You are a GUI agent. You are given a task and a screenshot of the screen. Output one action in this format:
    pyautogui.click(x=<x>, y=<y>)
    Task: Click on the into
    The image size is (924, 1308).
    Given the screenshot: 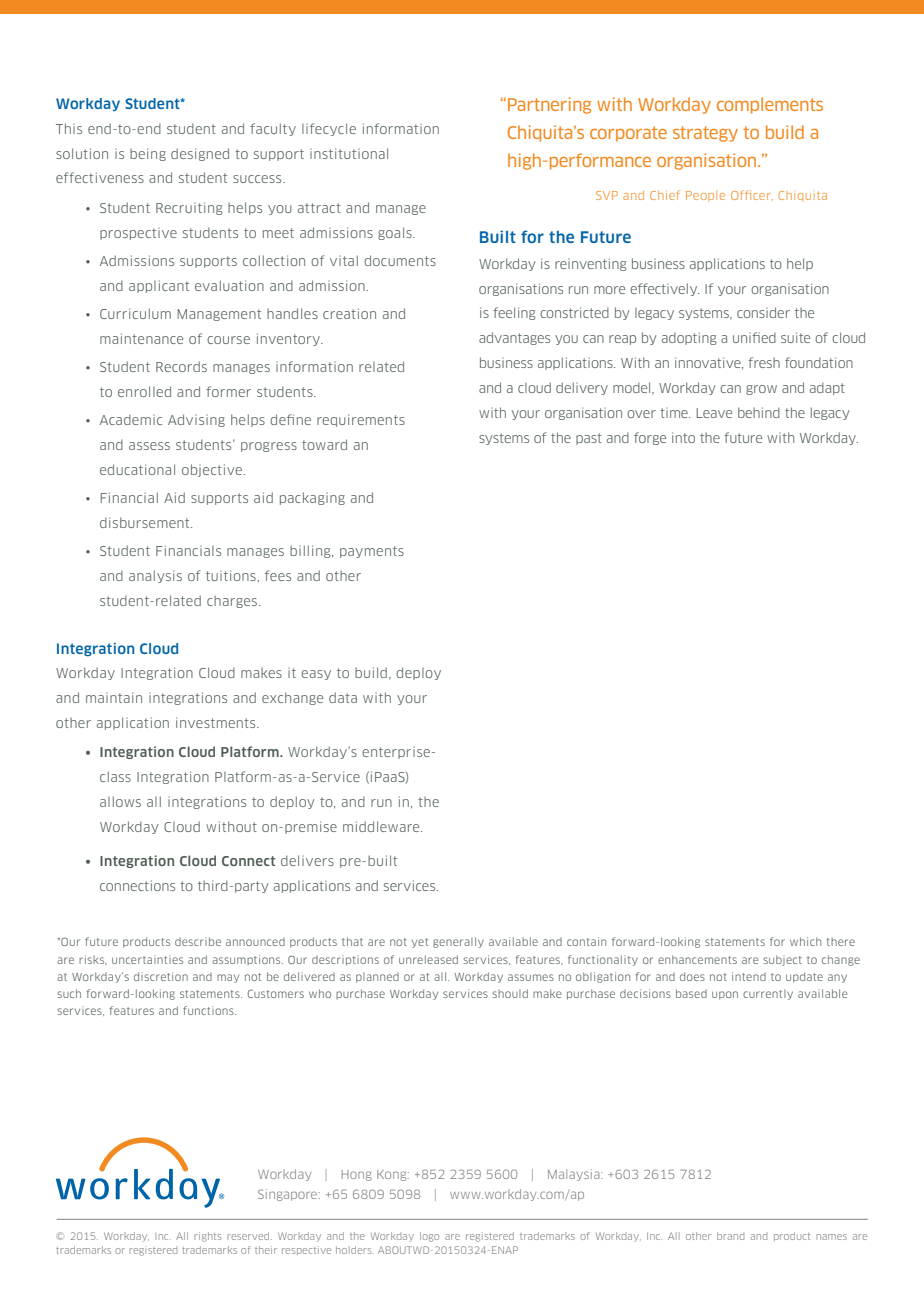 What is the action you would take?
    pyautogui.click(x=683, y=437)
